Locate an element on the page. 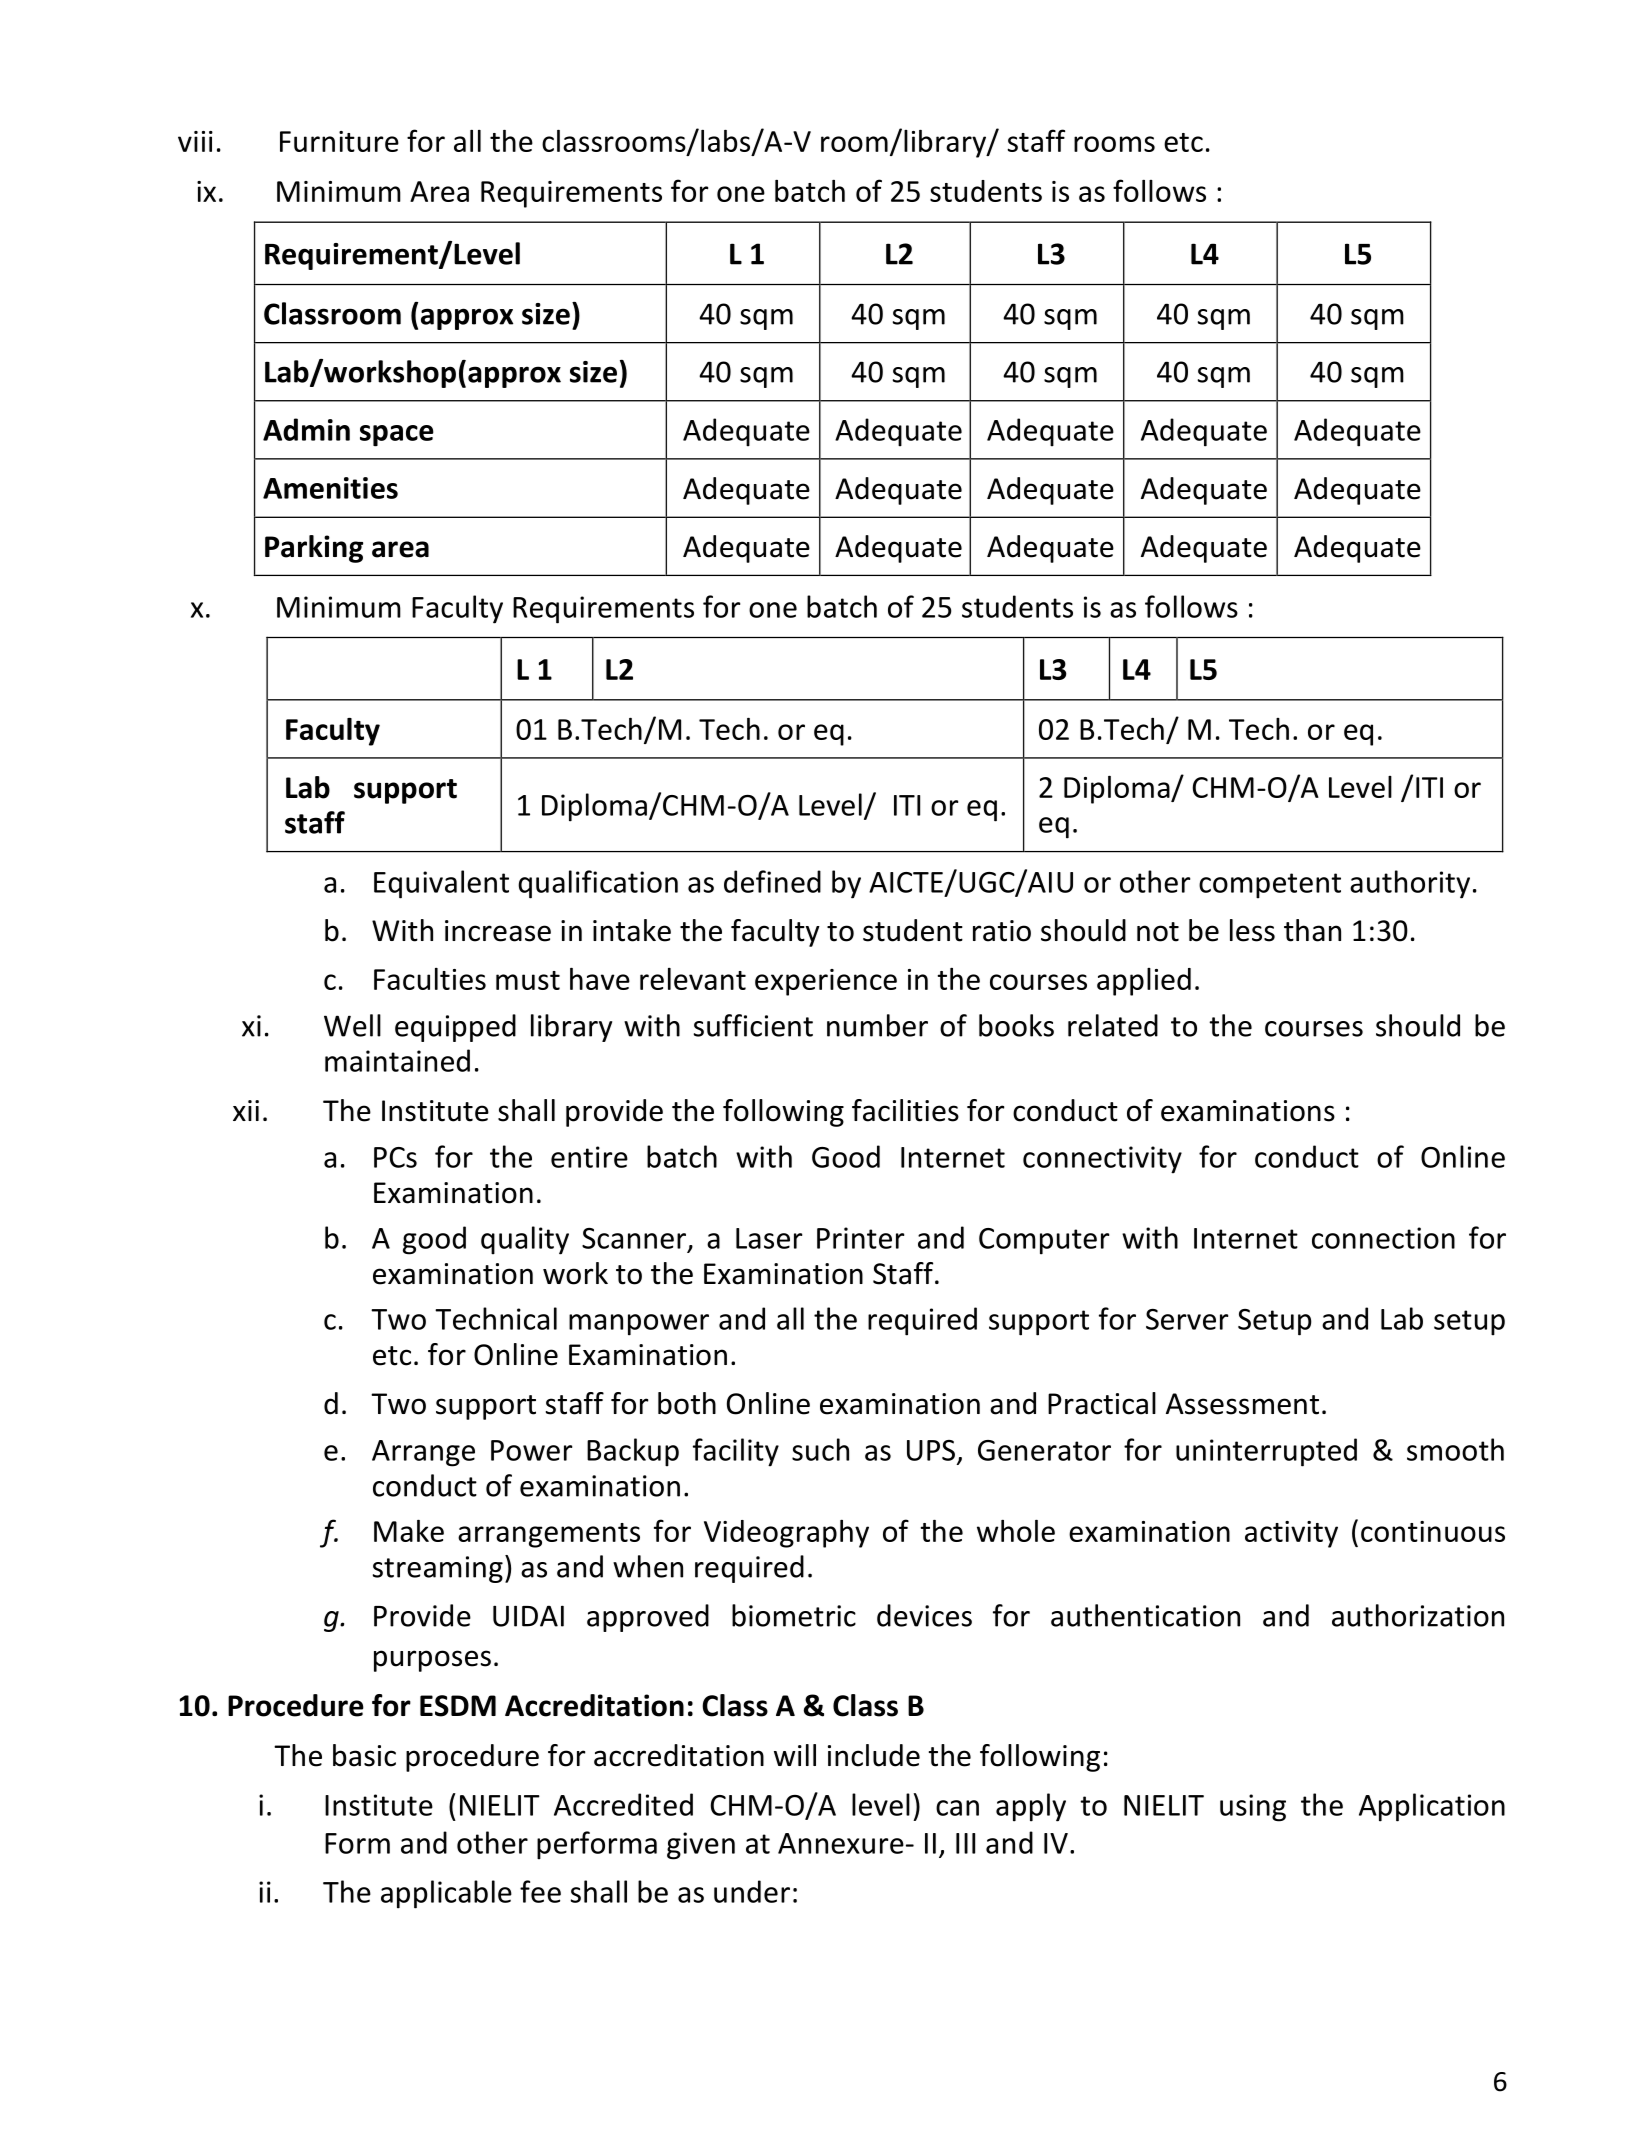 The width and height of the document is (1647, 2131). applicable is located at coordinates (446, 1894).
